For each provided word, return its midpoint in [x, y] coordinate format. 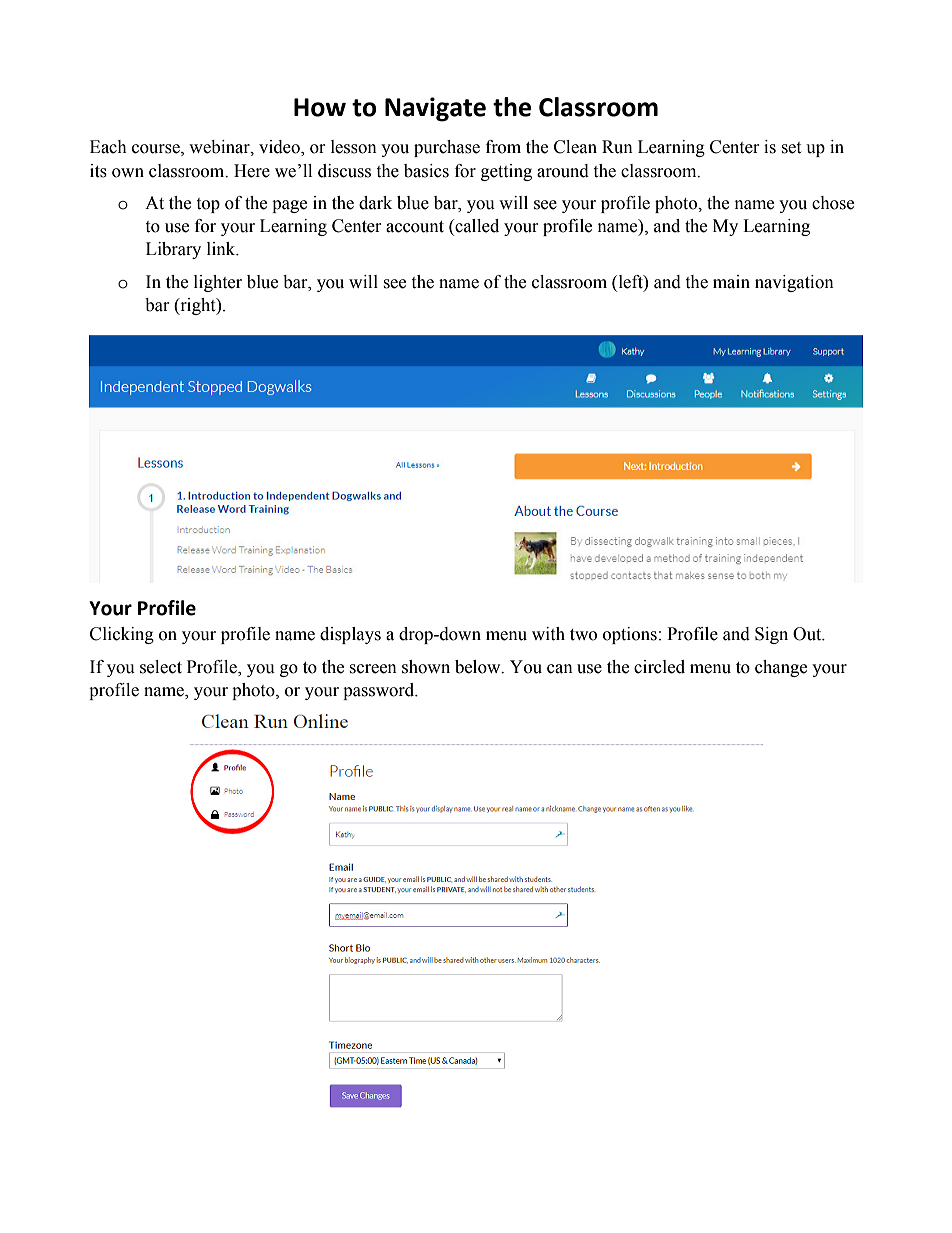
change [781, 668]
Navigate [435, 109]
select [161, 667]
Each [108, 147]
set [791, 148]
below [479, 667]
